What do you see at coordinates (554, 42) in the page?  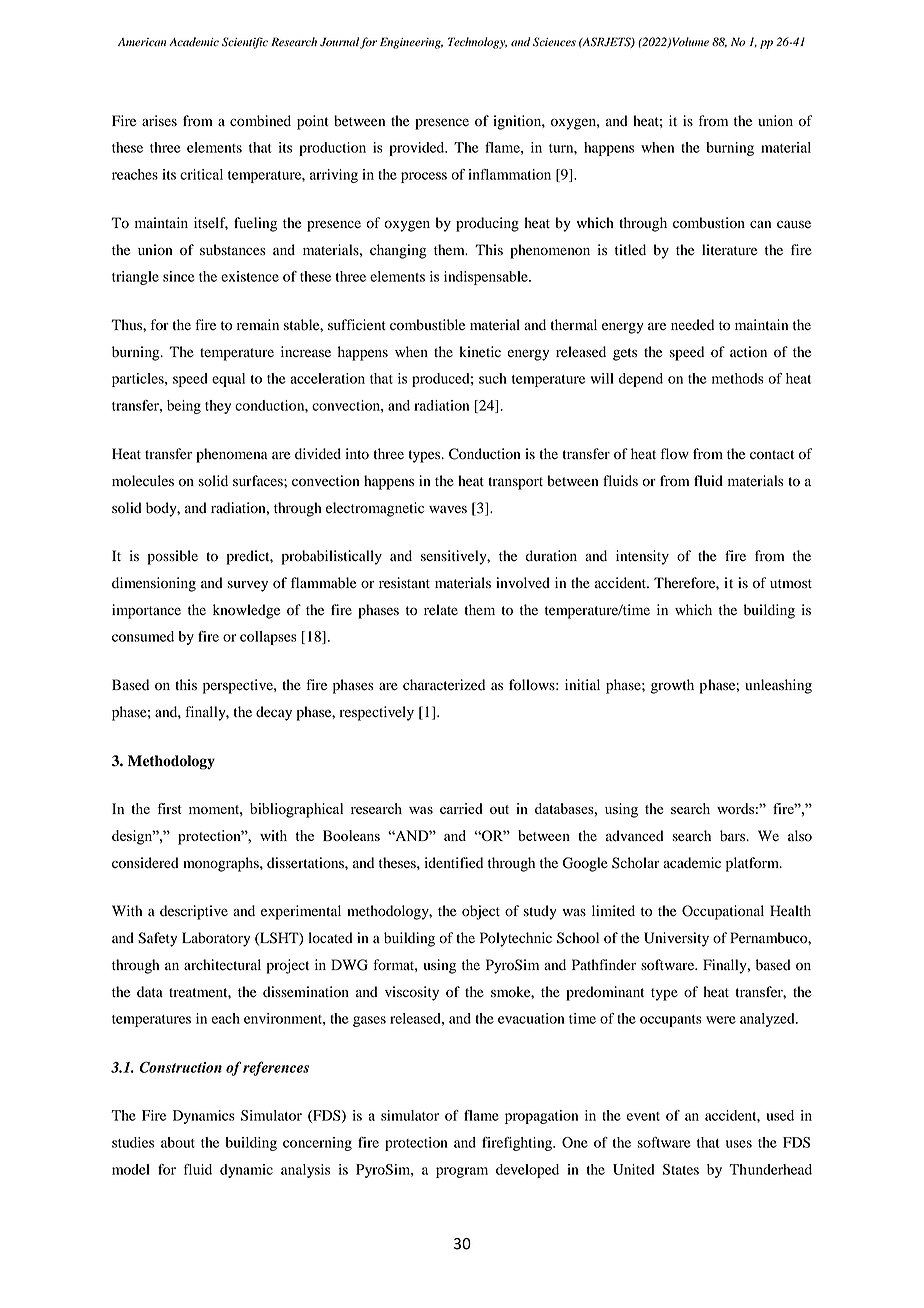 I see `Sciences` at bounding box center [554, 42].
